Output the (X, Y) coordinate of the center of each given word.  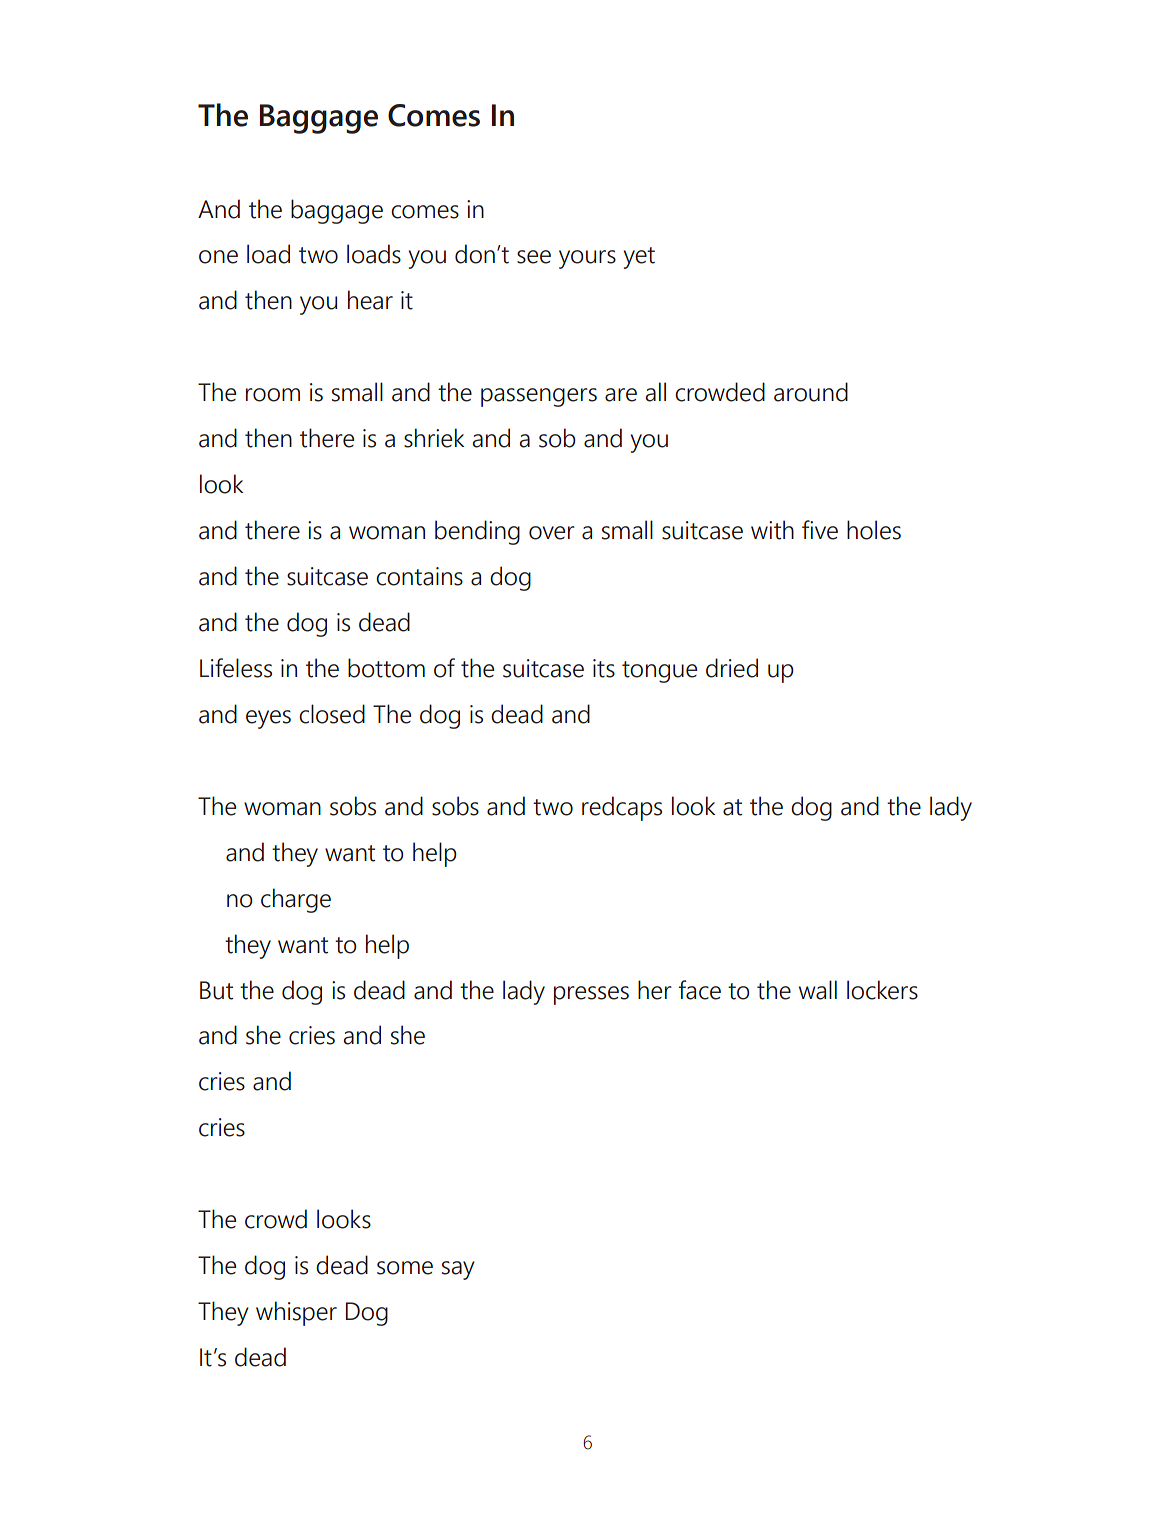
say (458, 1270)
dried (732, 668)
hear (370, 300)
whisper (296, 1313)
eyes (268, 719)
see (534, 257)
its (604, 668)
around (811, 392)
